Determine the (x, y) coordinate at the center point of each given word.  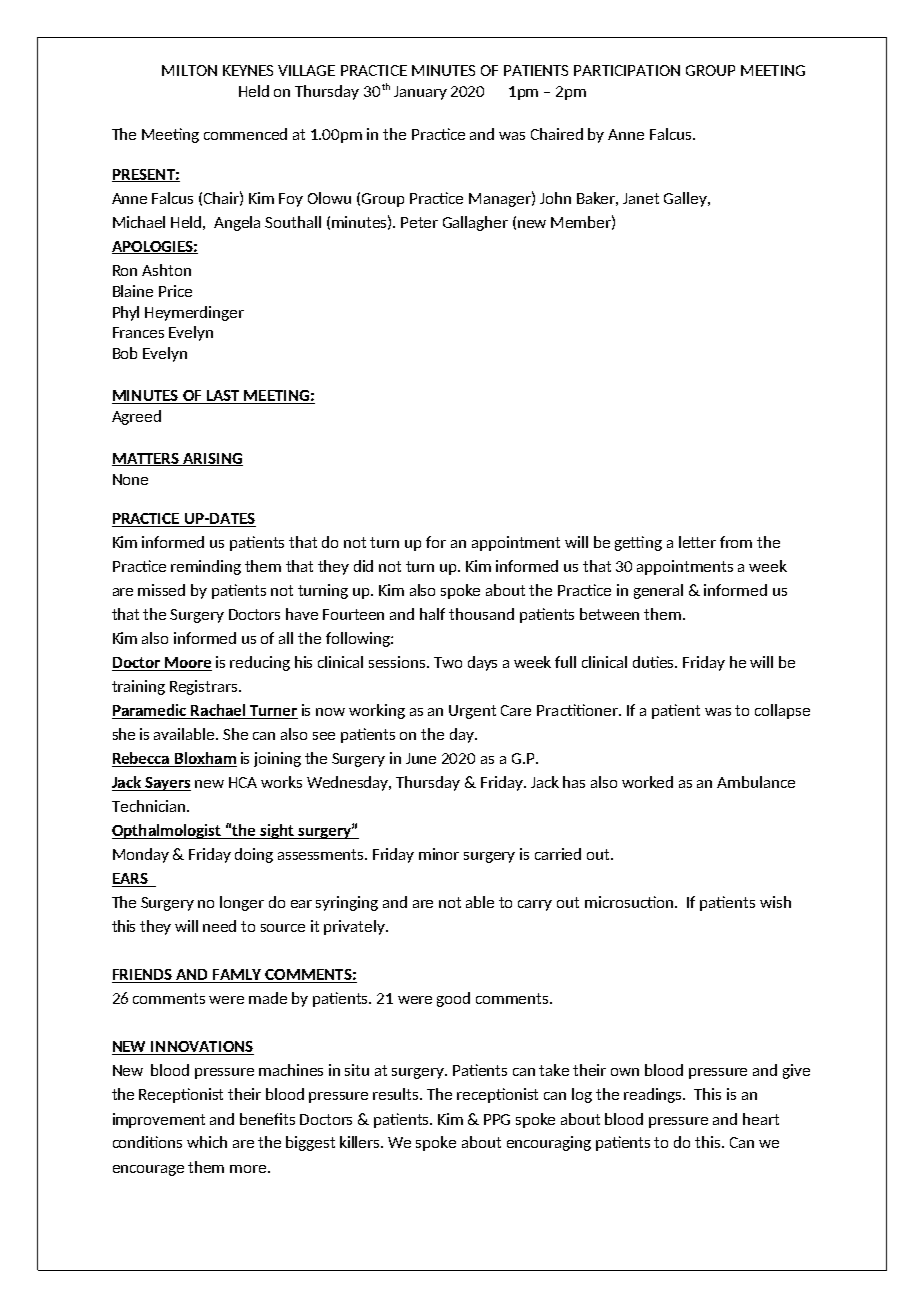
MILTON (189, 70)
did (363, 566)
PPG (497, 1119)
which (207, 1142)
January (420, 93)
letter (697, 542)
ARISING (212, 459)
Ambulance (756, 782)
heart (761, 1119)
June (421, 758)
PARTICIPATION (627, 70)
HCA (243, 782)
